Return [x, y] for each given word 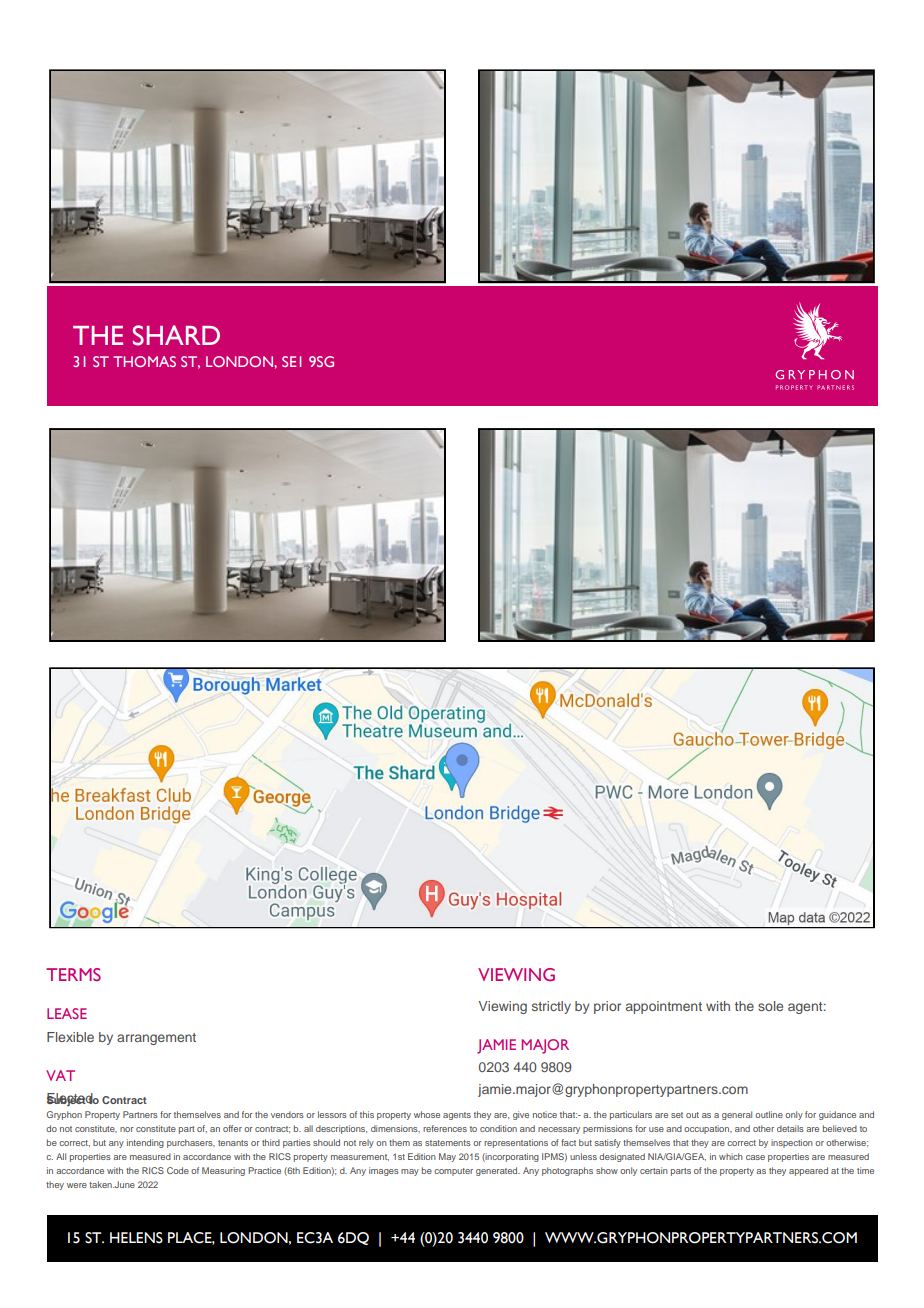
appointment [664, 1007]
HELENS [136, 1238]
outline [769, 1114]
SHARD [176, 335]
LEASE [67, 1013]
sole [770, 1006]
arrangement [156, 1039]
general [737, 1115]
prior [607, 1007]
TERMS [73, 974]
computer [453, 1172]
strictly [551, 1007]
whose [427, 1114]
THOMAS [144, 361]
